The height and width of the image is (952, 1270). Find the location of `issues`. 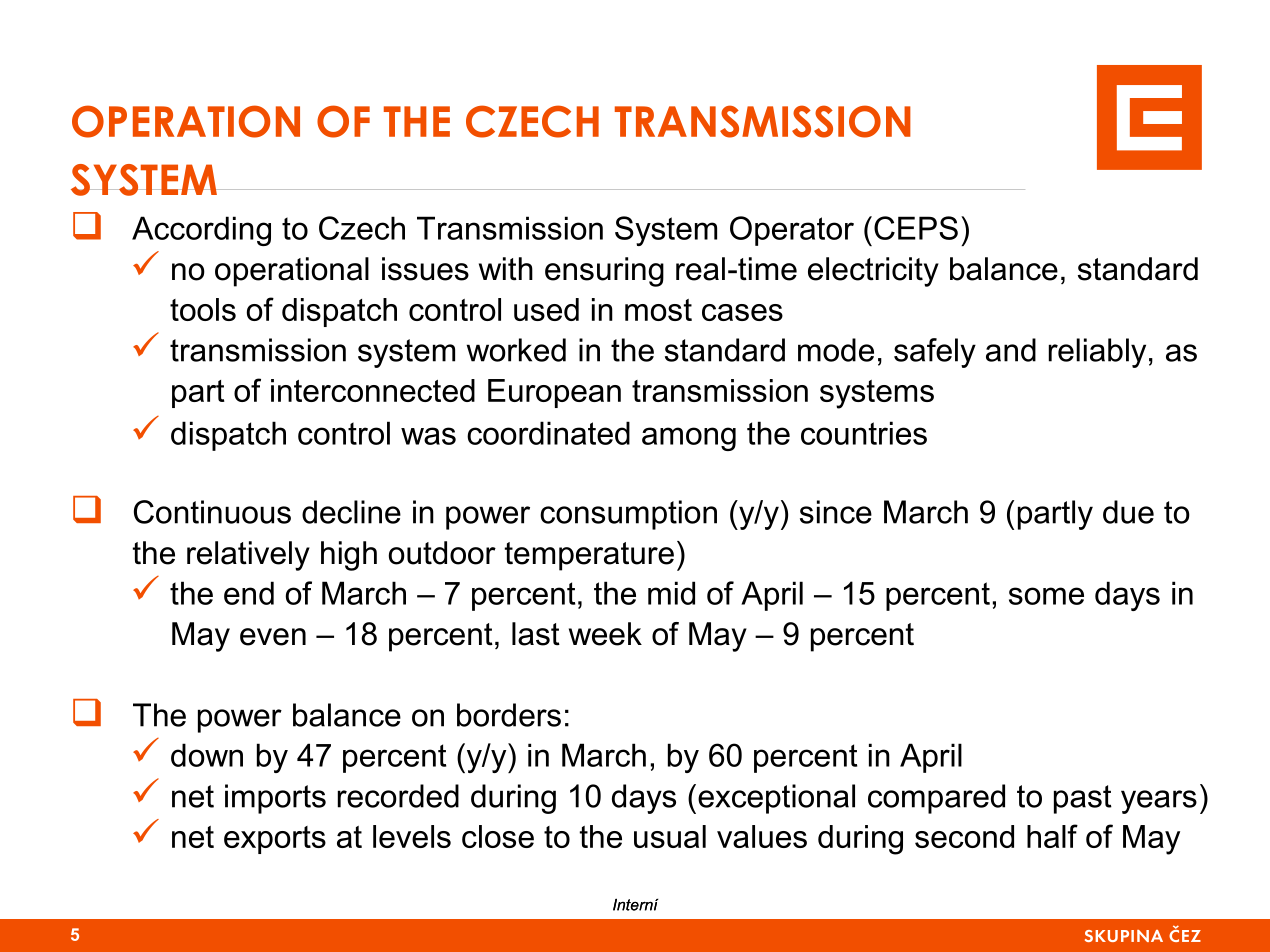

issues is located at coordinates (425, 269).
